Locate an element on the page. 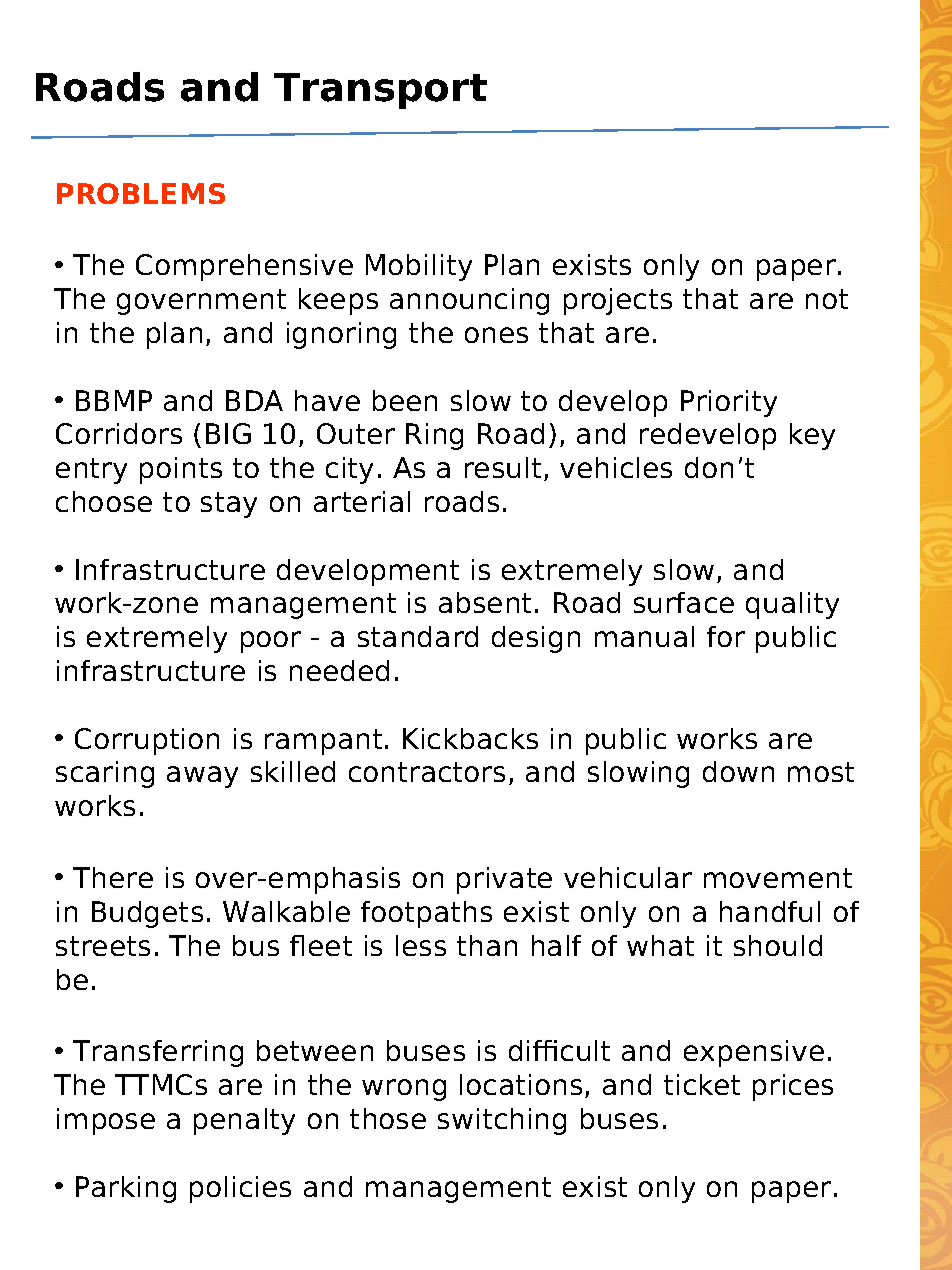  Budgets is located at coordinates (147, 914).
